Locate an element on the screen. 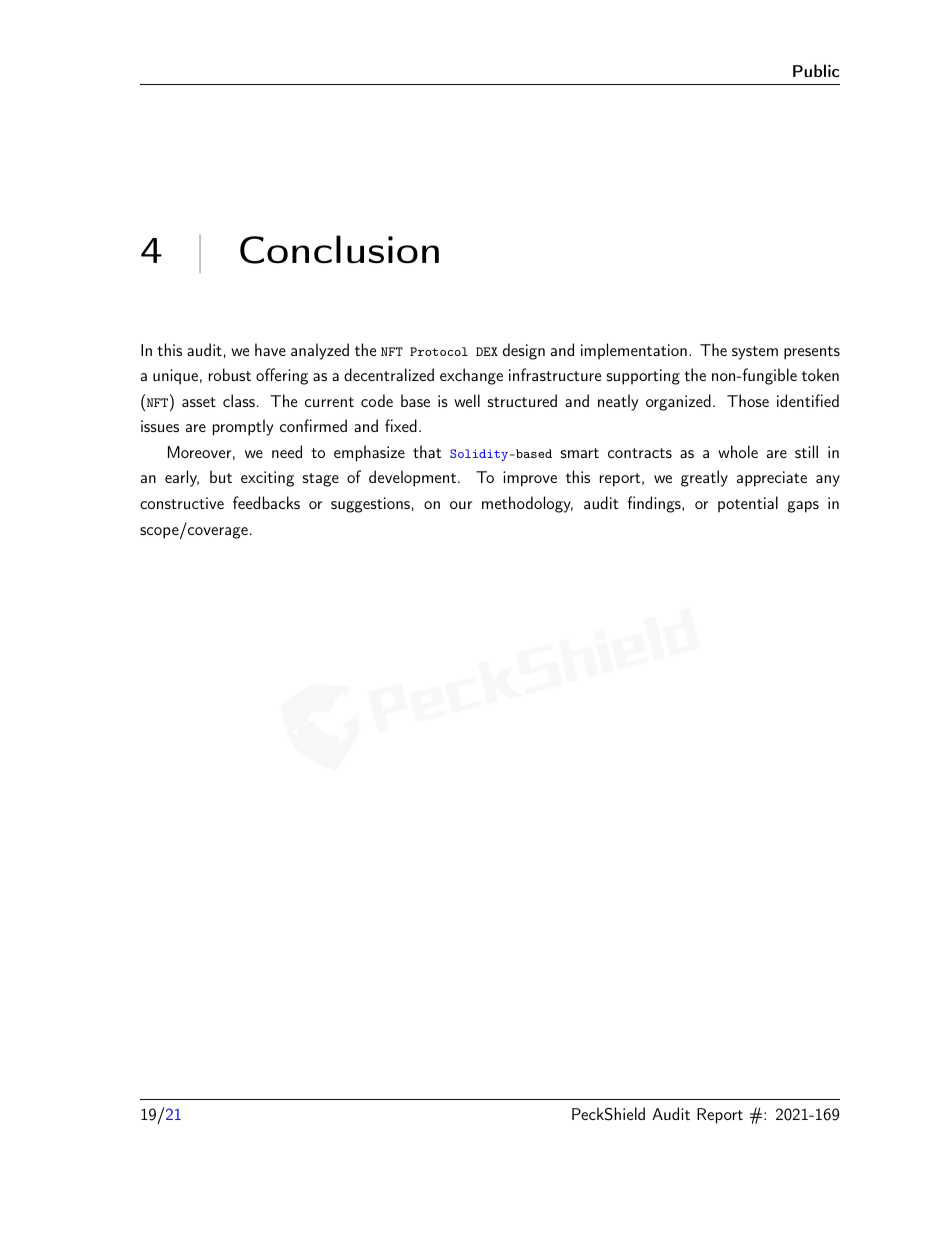 The width and height of the screenshot is (952, 1233). potential is located at coordinates (748, 504).
